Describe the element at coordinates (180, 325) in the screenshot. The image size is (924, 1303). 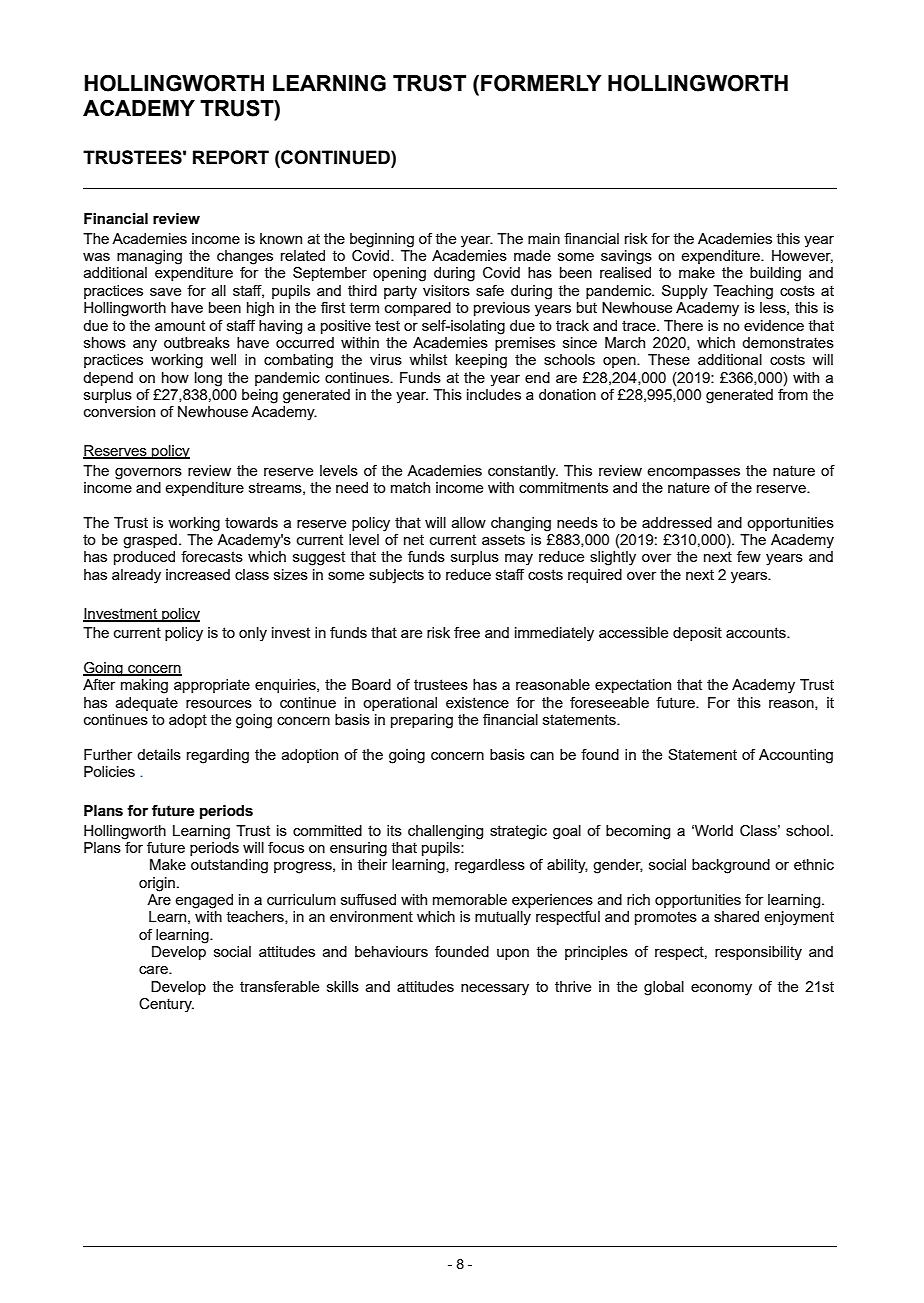
I see `amount` at that location.
